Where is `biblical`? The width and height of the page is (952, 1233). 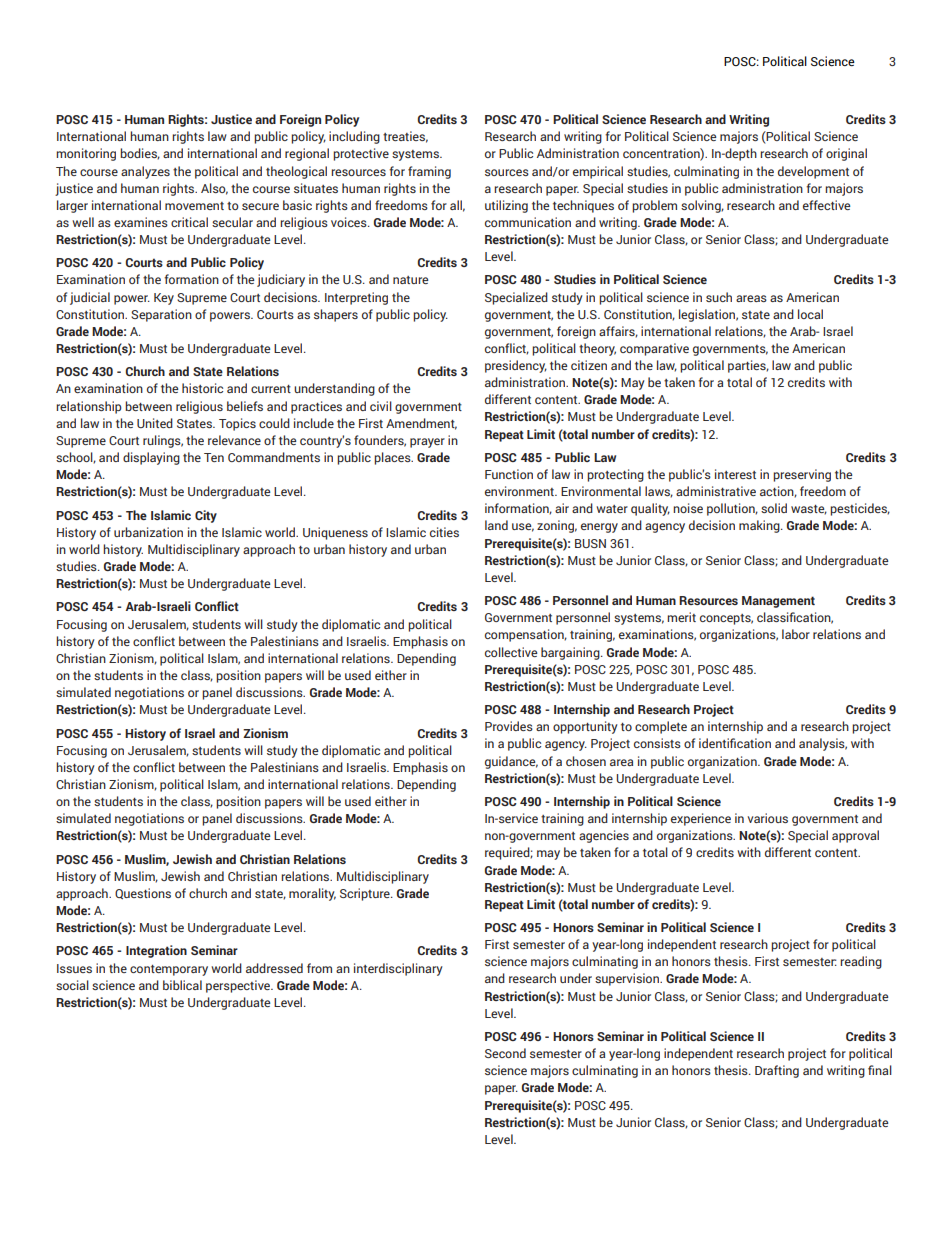
biblical is located at coordinates (182, 985).
